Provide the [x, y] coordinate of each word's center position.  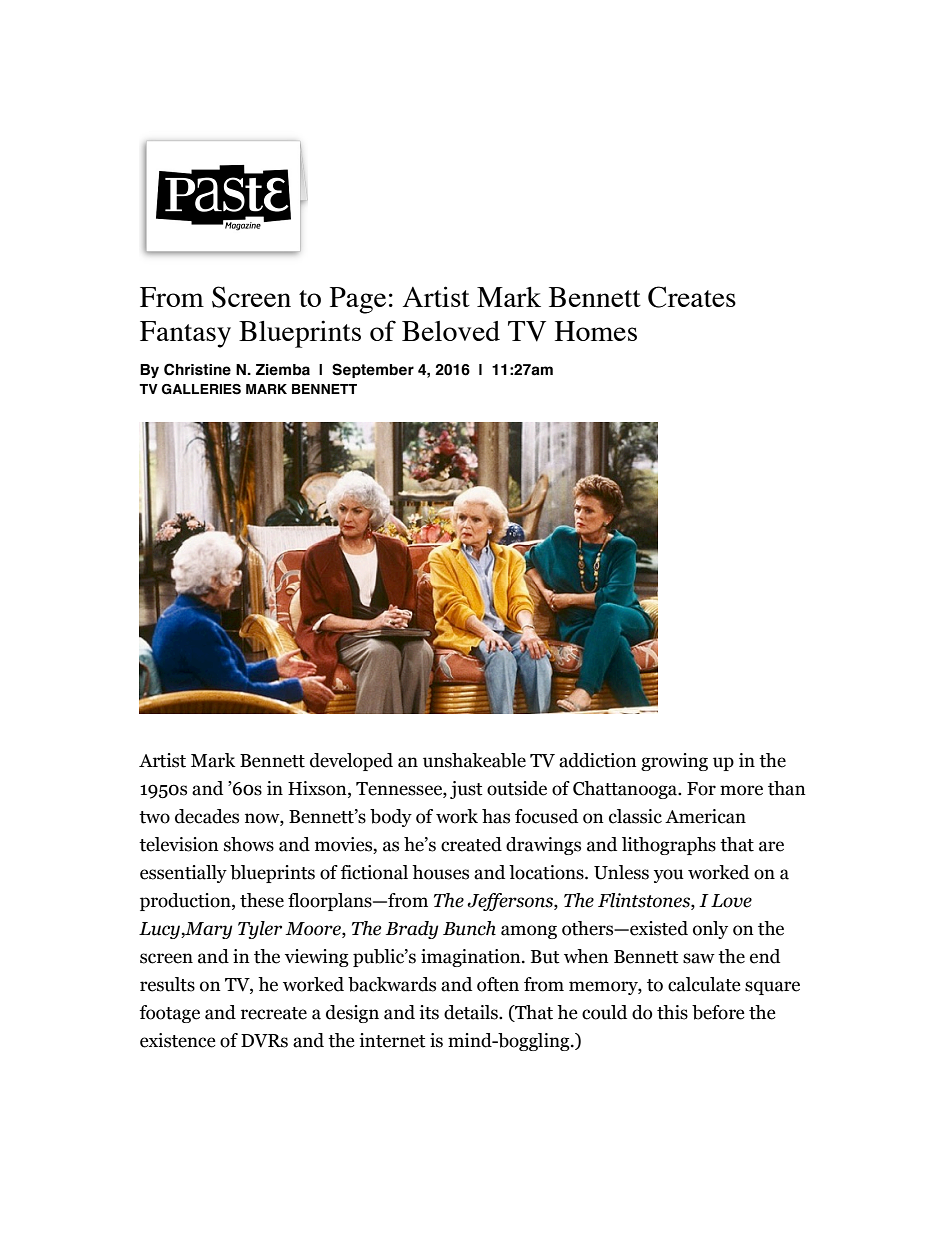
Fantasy [185, 334]
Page [358, 300]
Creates [692, 297]
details [472, 1012]
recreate [274, 1013]
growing [674, 762]
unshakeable [474, 760]
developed [351, 762]
